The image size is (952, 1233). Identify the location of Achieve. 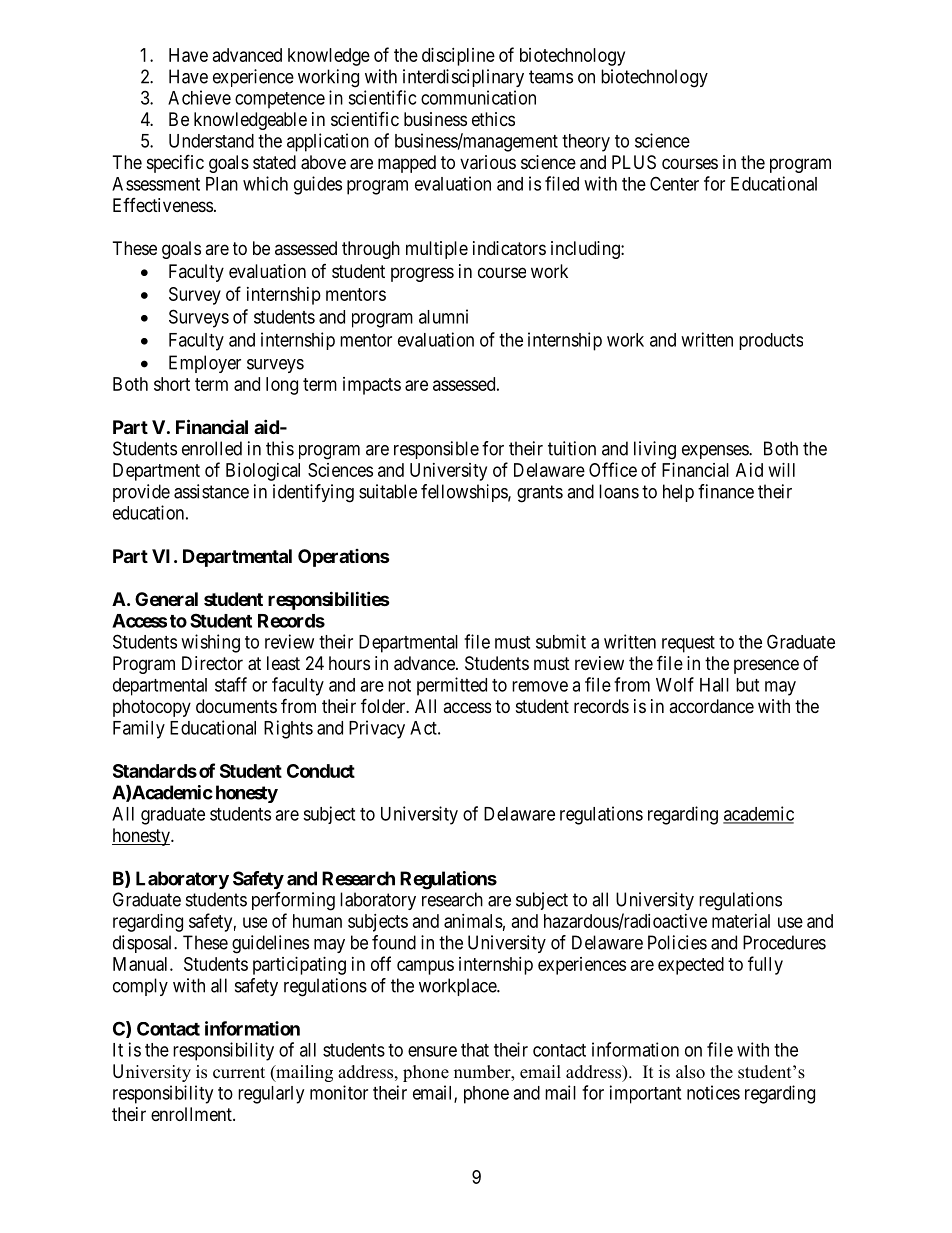
(199, 97).
